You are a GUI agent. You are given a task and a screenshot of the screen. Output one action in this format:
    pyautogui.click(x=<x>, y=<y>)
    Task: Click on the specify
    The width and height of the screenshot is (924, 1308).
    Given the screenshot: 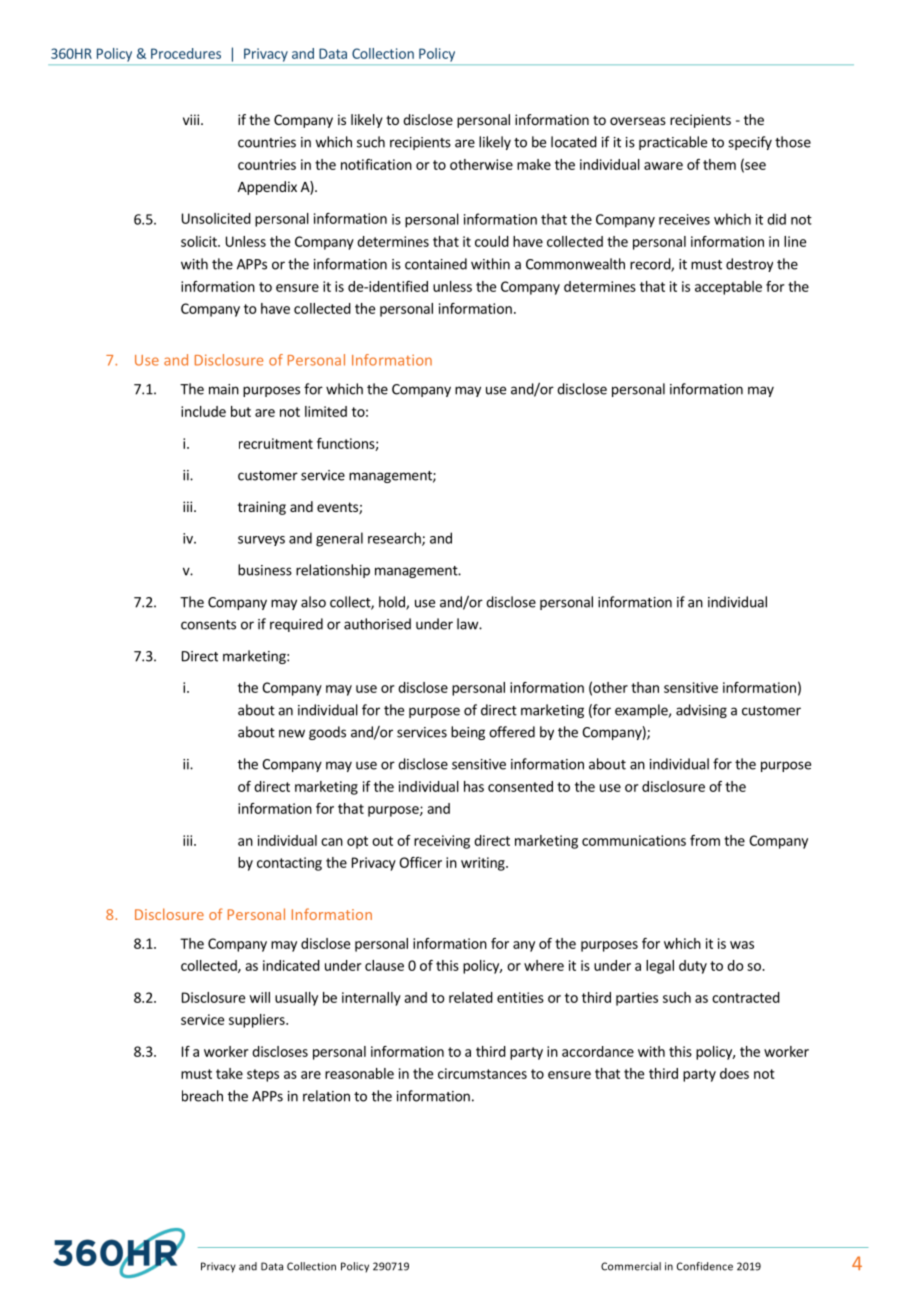 What is the action you would take?
    pyautogui.click(x=750, y=143)
